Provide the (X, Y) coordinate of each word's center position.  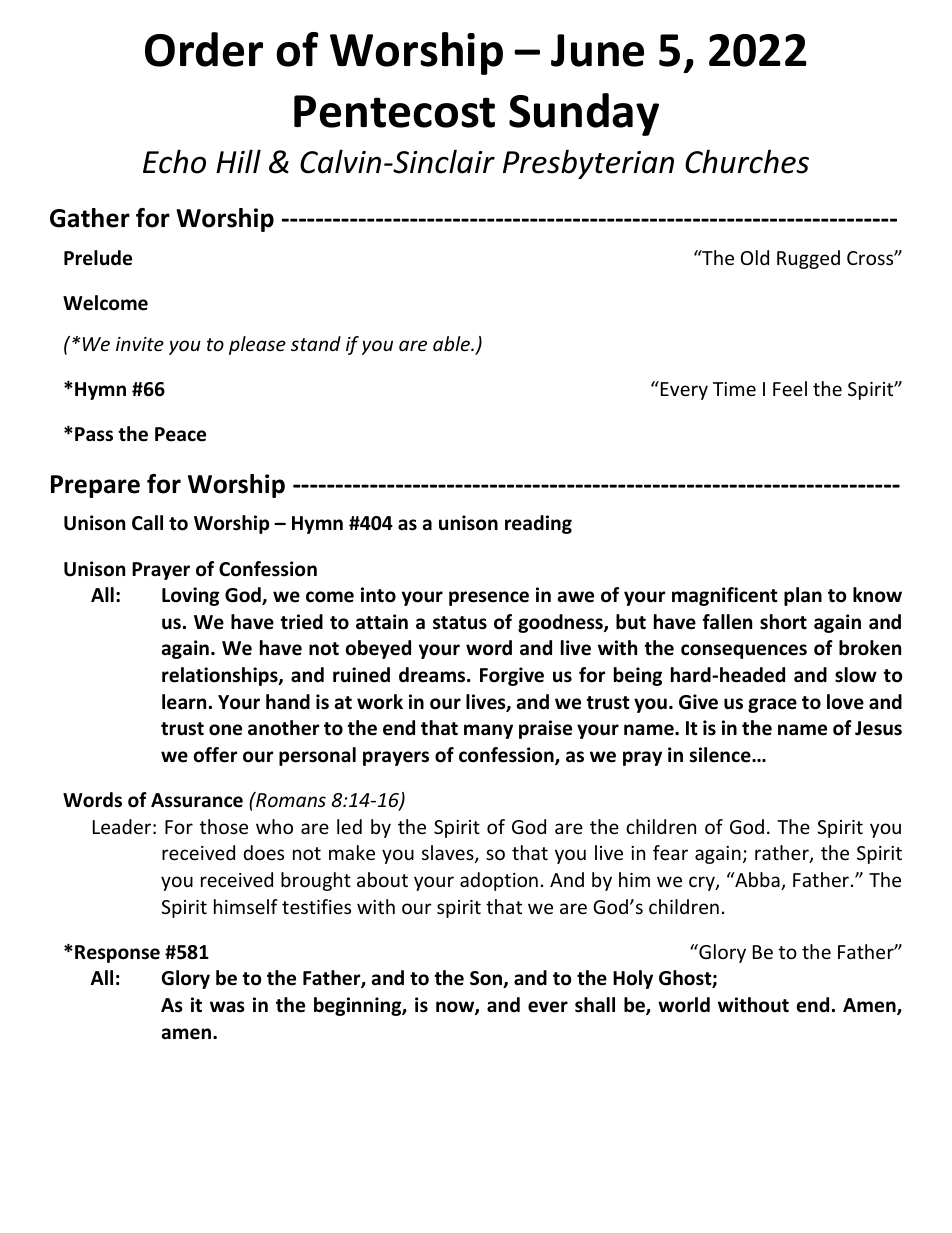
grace (772, 705)
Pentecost (394, 111)
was (227, 1007)
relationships (221, 676)
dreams (433, 675)
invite (140, 344)
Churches (747, 161)
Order (204, 49)
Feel (790, 388)
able (452, 343)
